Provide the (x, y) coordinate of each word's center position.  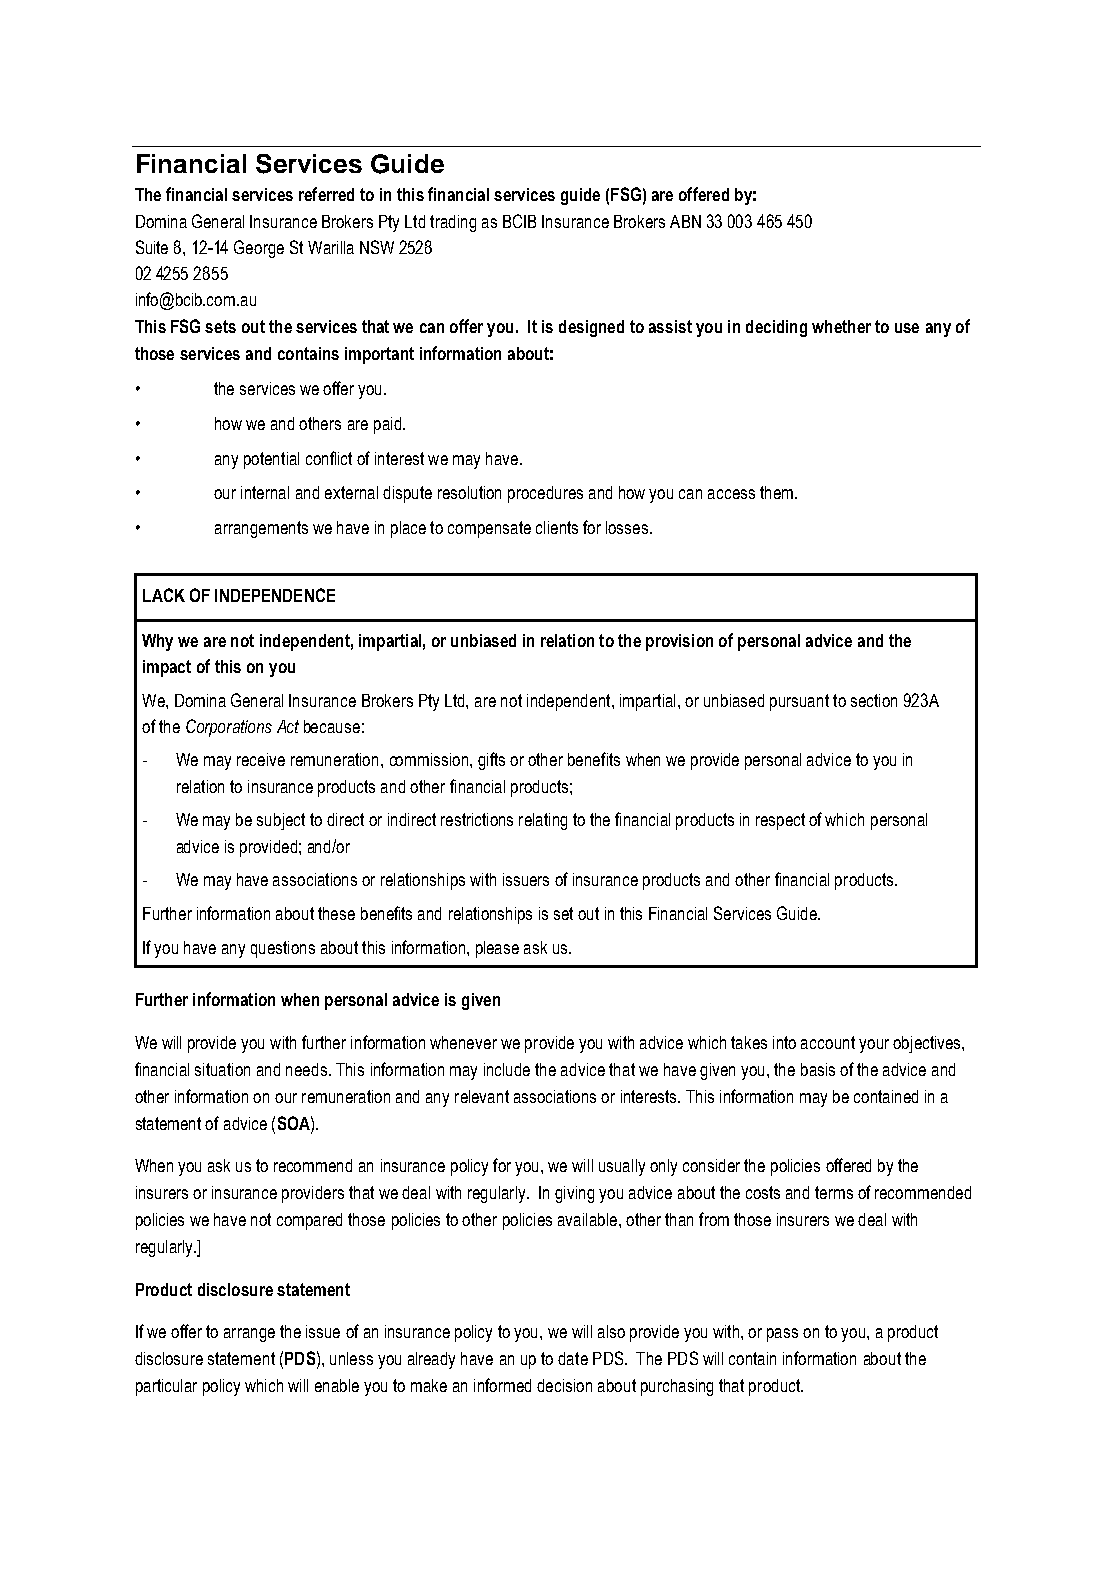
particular (166, 1387)
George (259, 249)
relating (543, 821)
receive (261, 759)
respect (780, 821)
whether (841, 326)
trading (453, 223)
